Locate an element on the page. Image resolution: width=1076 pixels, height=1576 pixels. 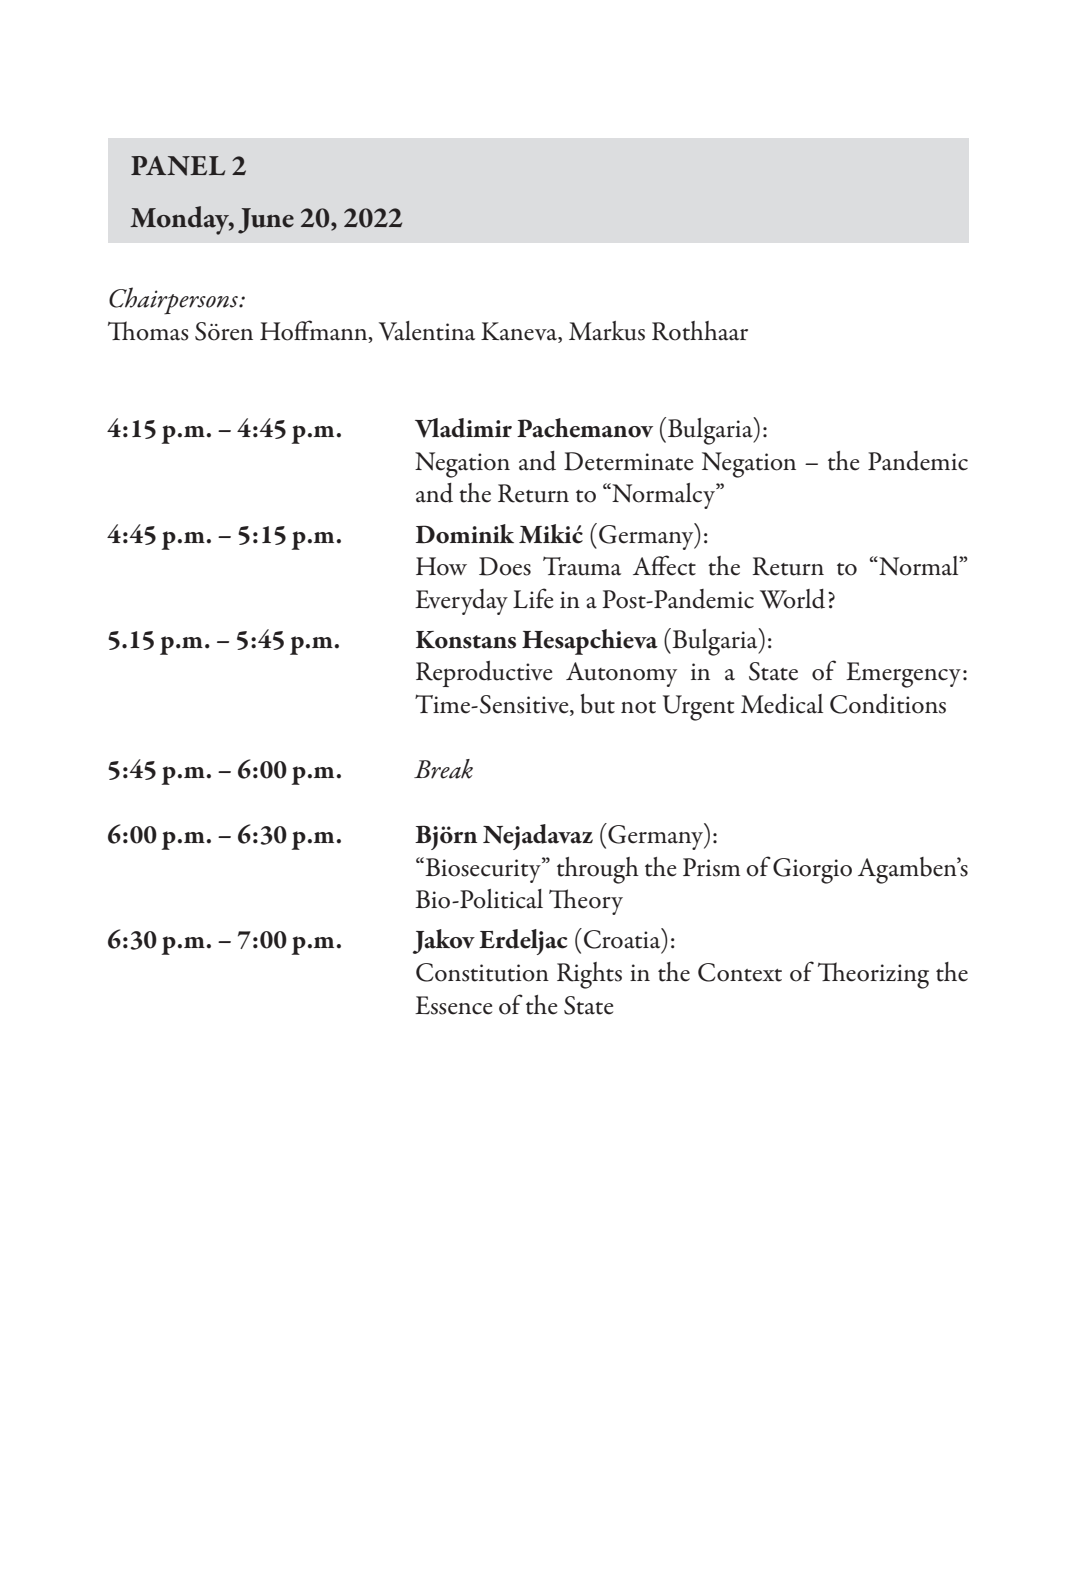
June is located at coordinates (266, 221).
